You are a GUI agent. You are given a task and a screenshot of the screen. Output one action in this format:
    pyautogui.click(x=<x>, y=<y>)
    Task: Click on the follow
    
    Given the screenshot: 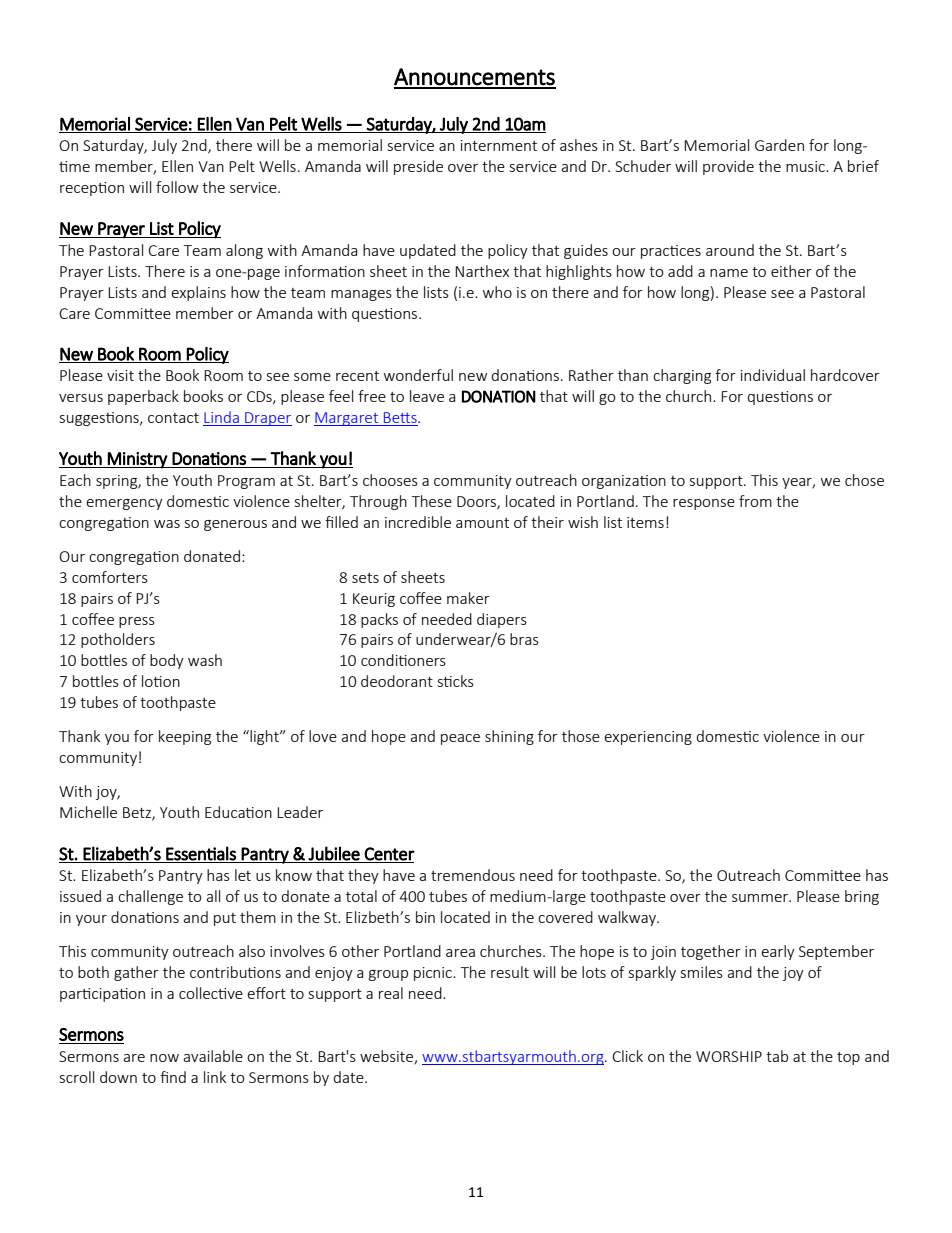 What is the action you would take?
    pyautogui.click(x=177, y=187)
